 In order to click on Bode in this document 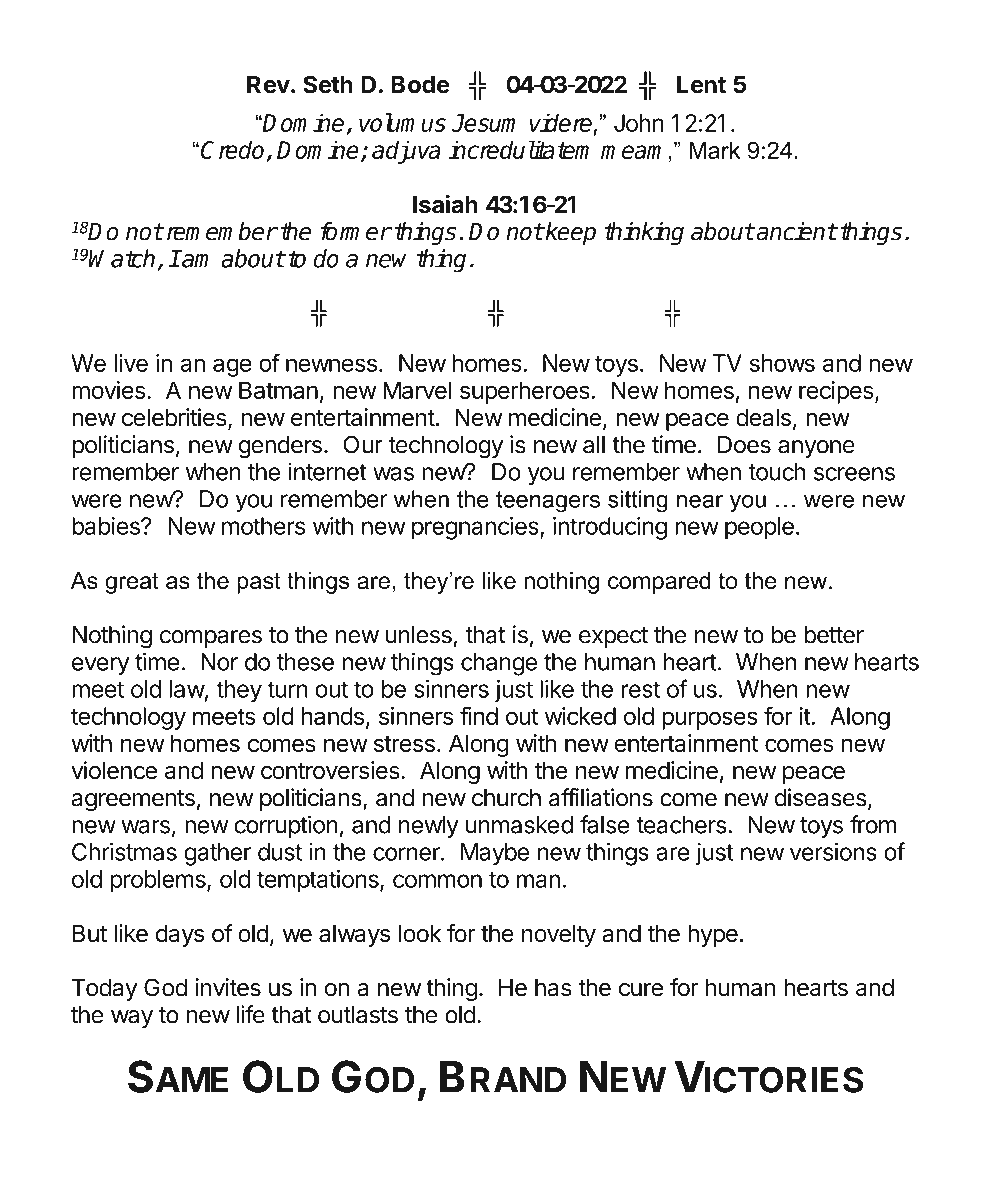, I will do `click(420, 85)`.
